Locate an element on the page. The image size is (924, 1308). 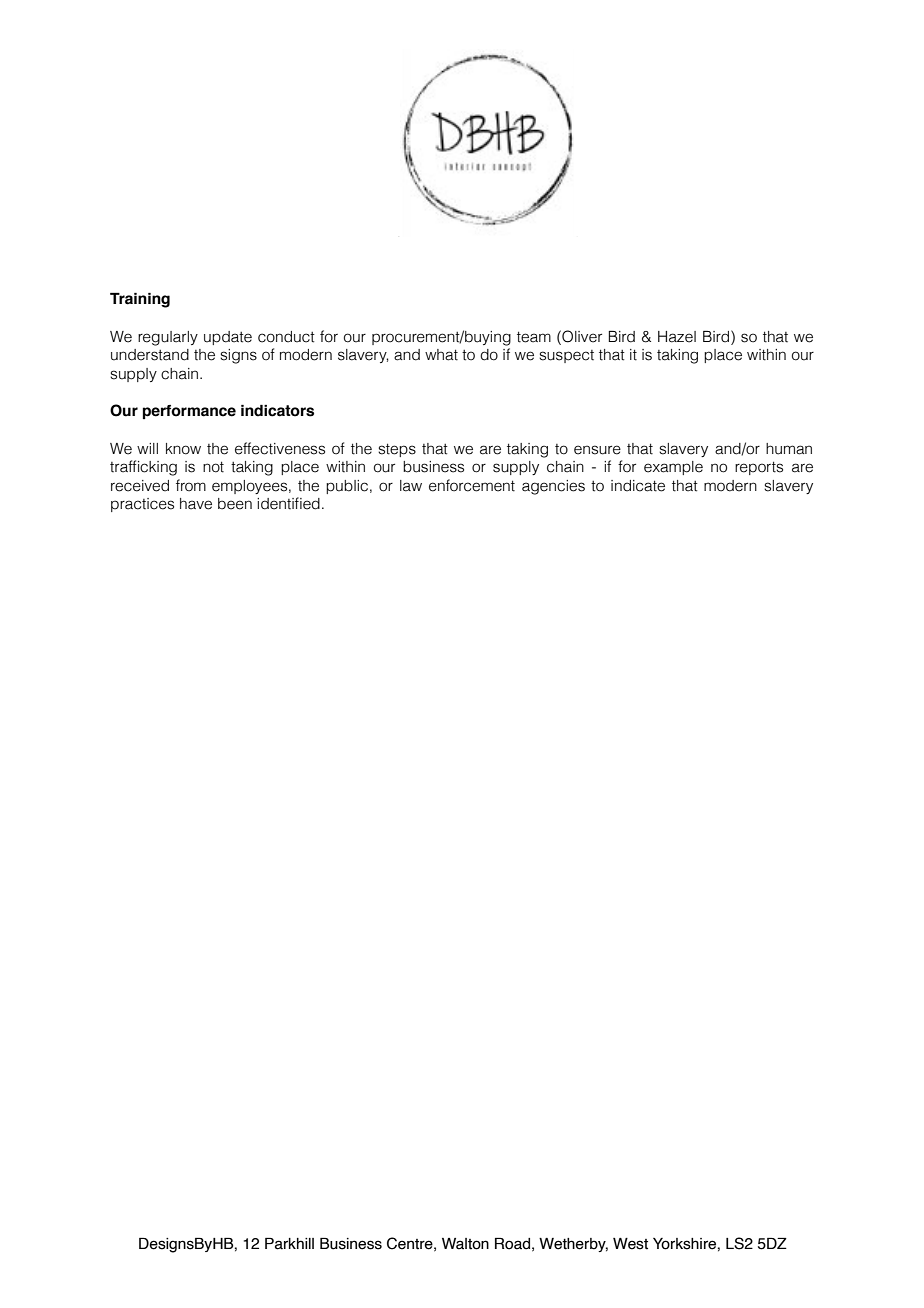
been is located at coordinates (235, 504).
